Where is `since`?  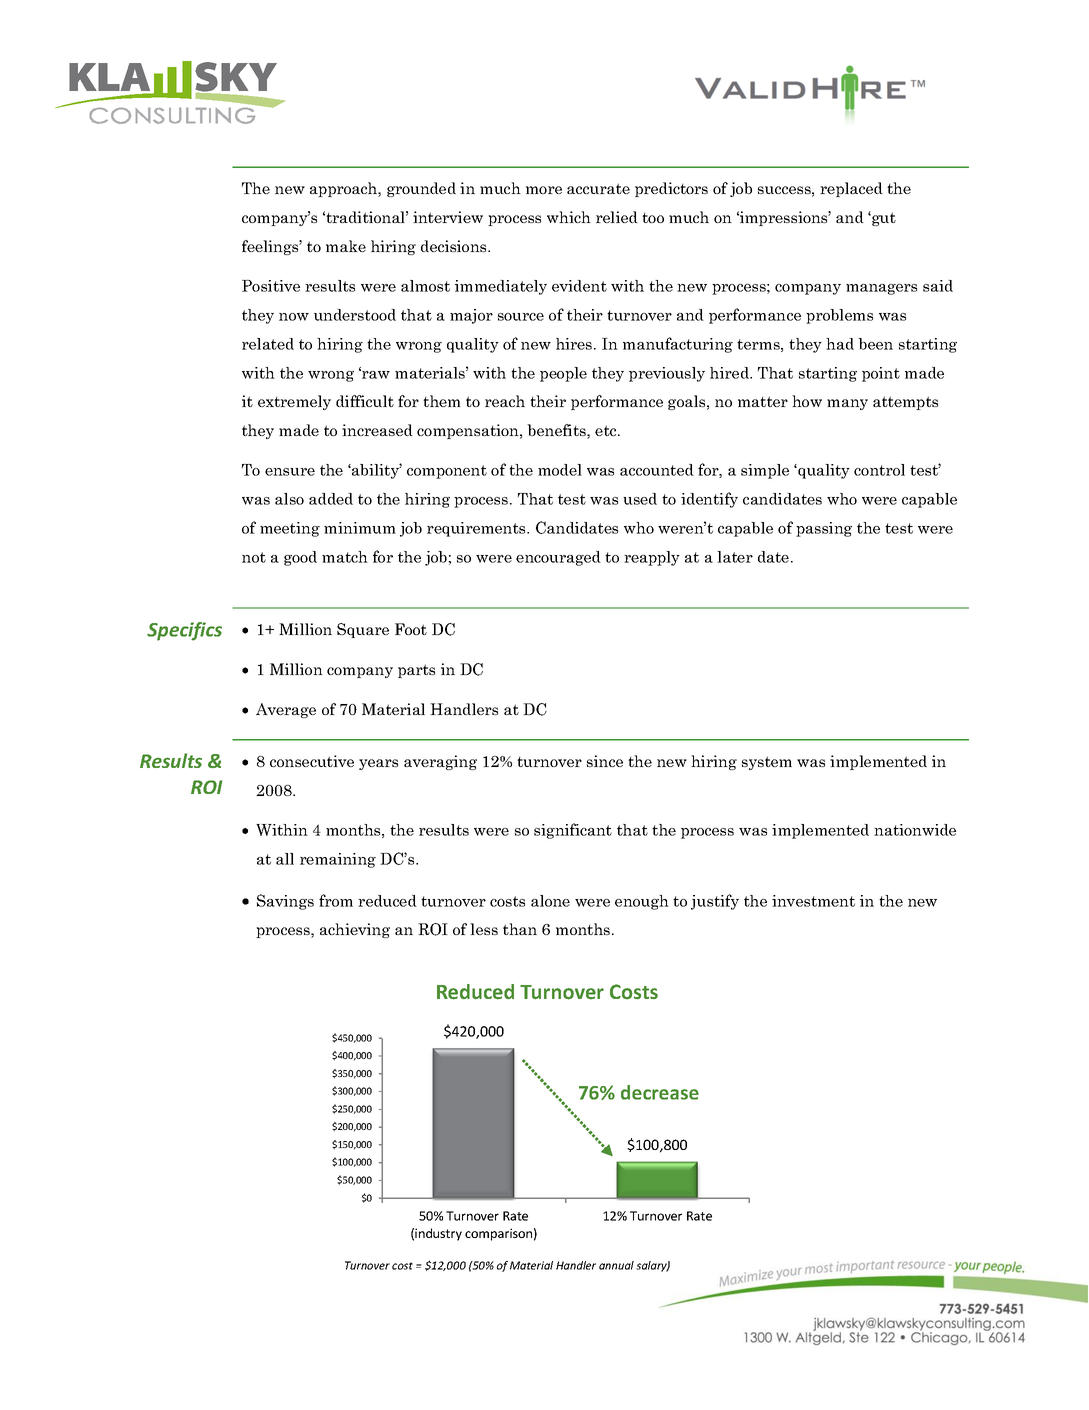 since is located at coordinates (605, 761).
